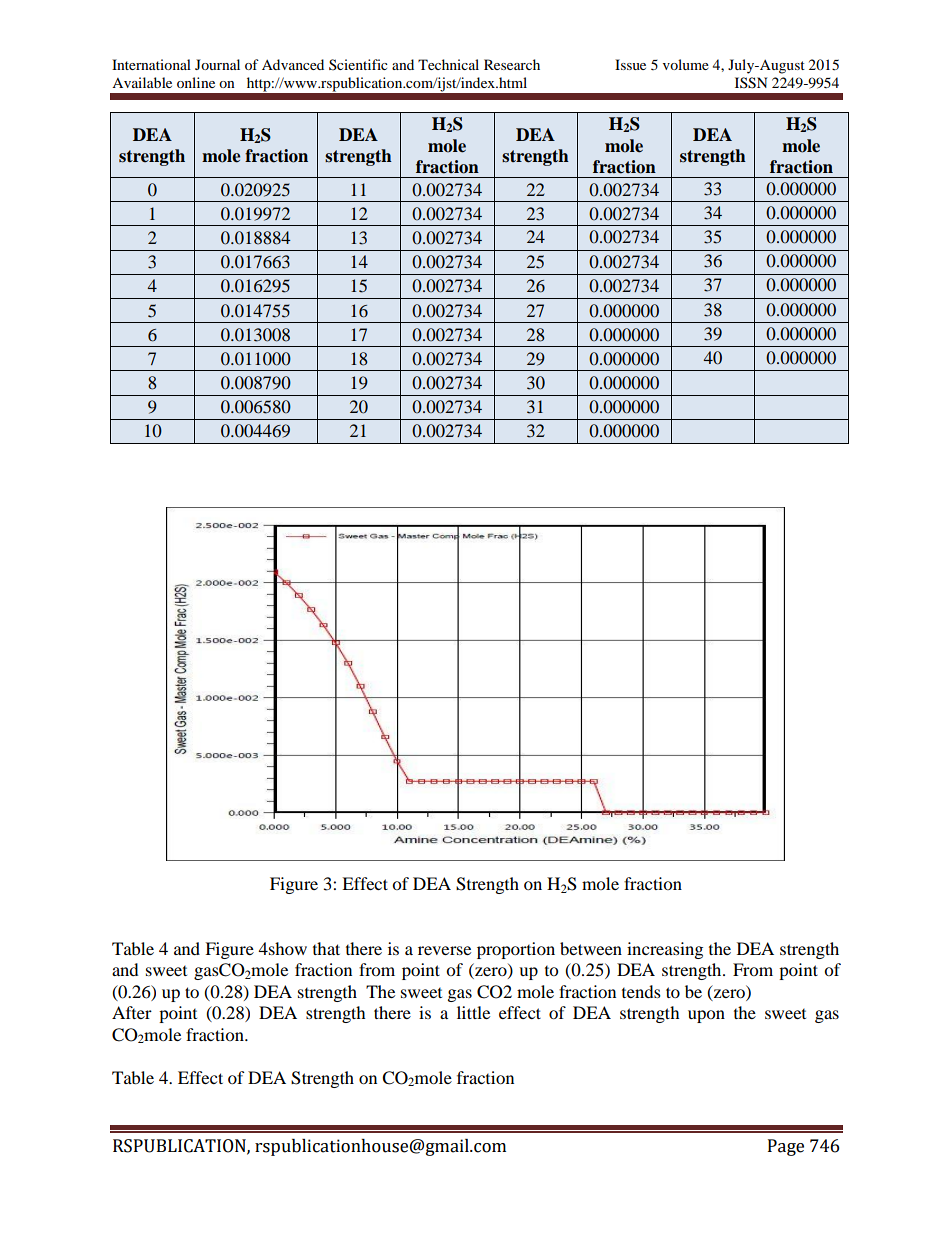 The width and height of the page is (952, 1233). I want to click on that, so click(326, 948).
